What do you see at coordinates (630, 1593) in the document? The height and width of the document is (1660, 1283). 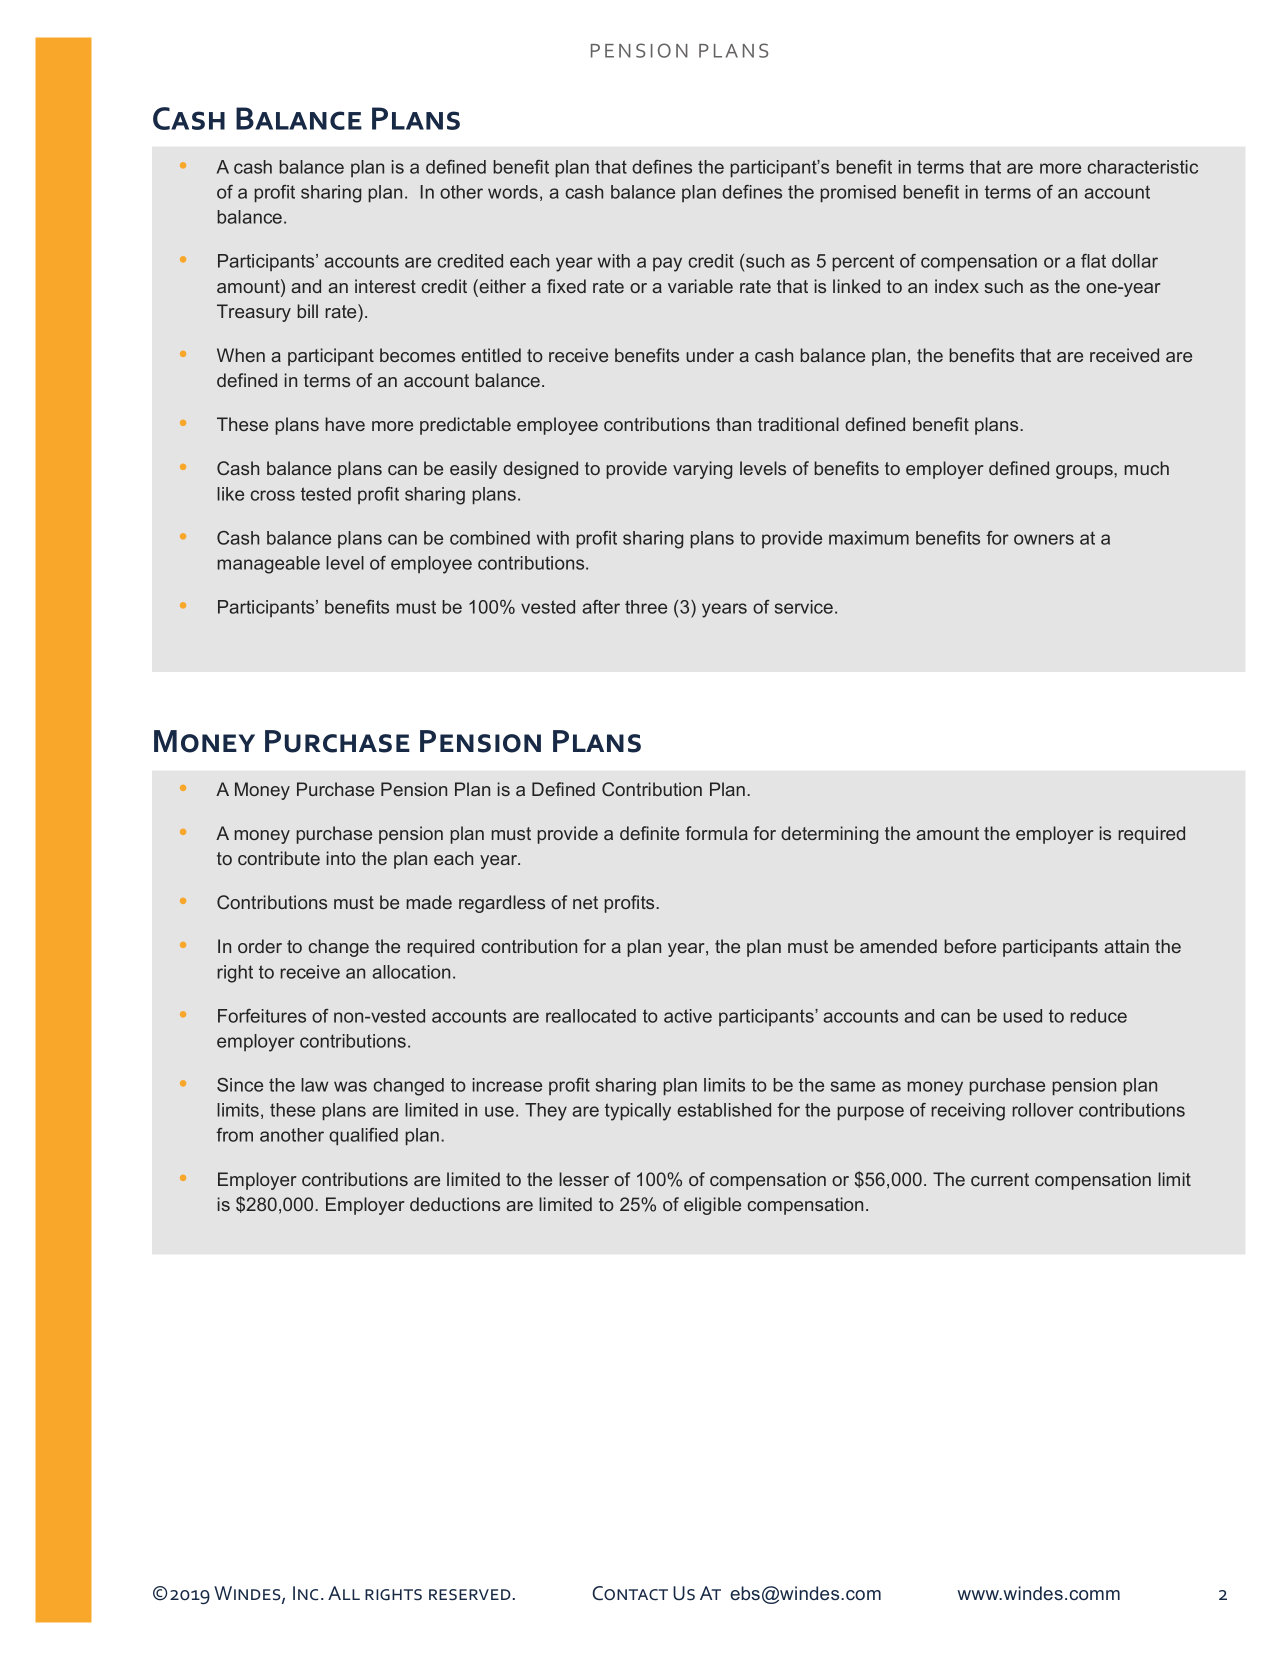 I see `Contact` at bounding box center [630, 1593].
